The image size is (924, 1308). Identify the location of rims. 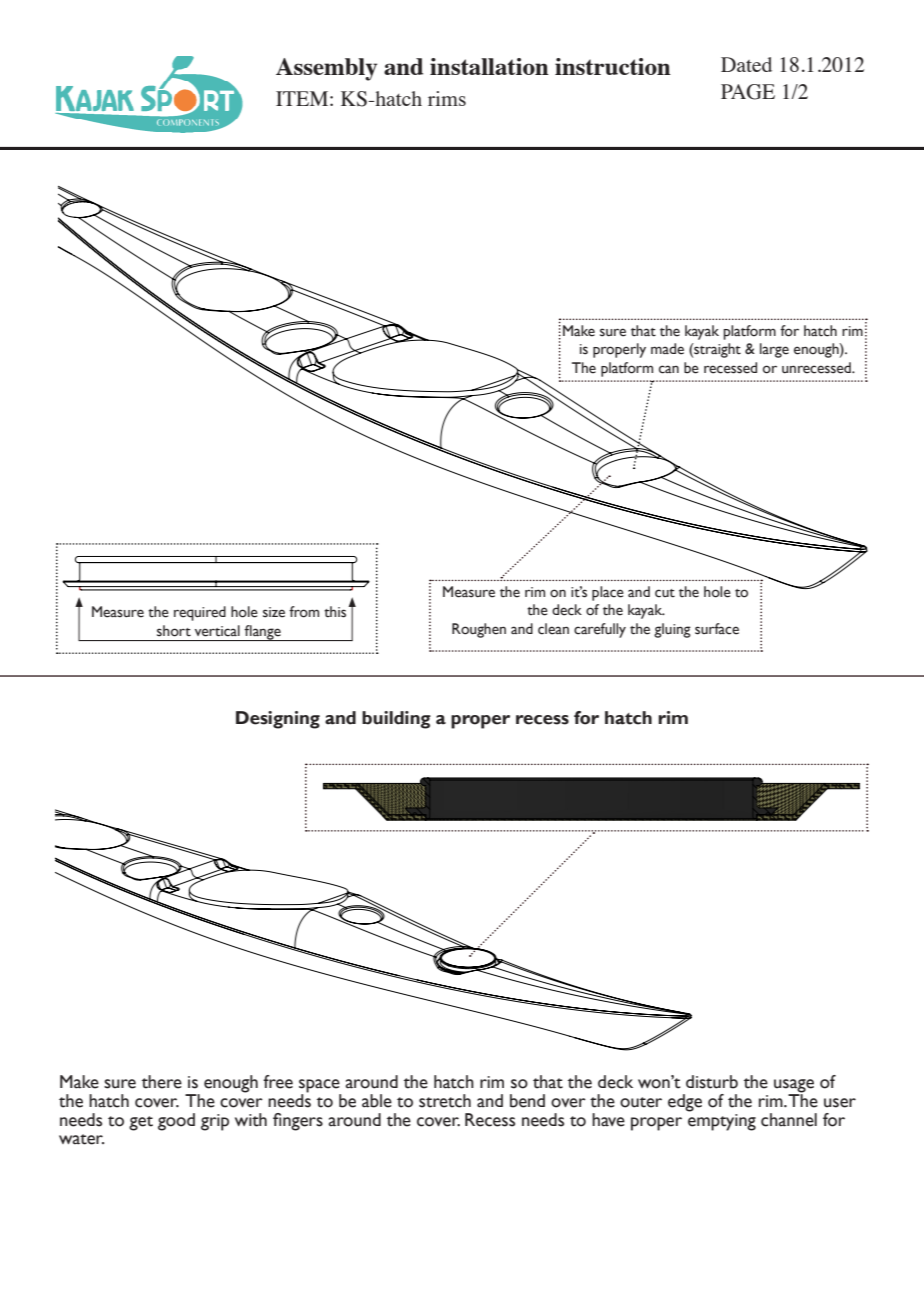
(447, 98).
